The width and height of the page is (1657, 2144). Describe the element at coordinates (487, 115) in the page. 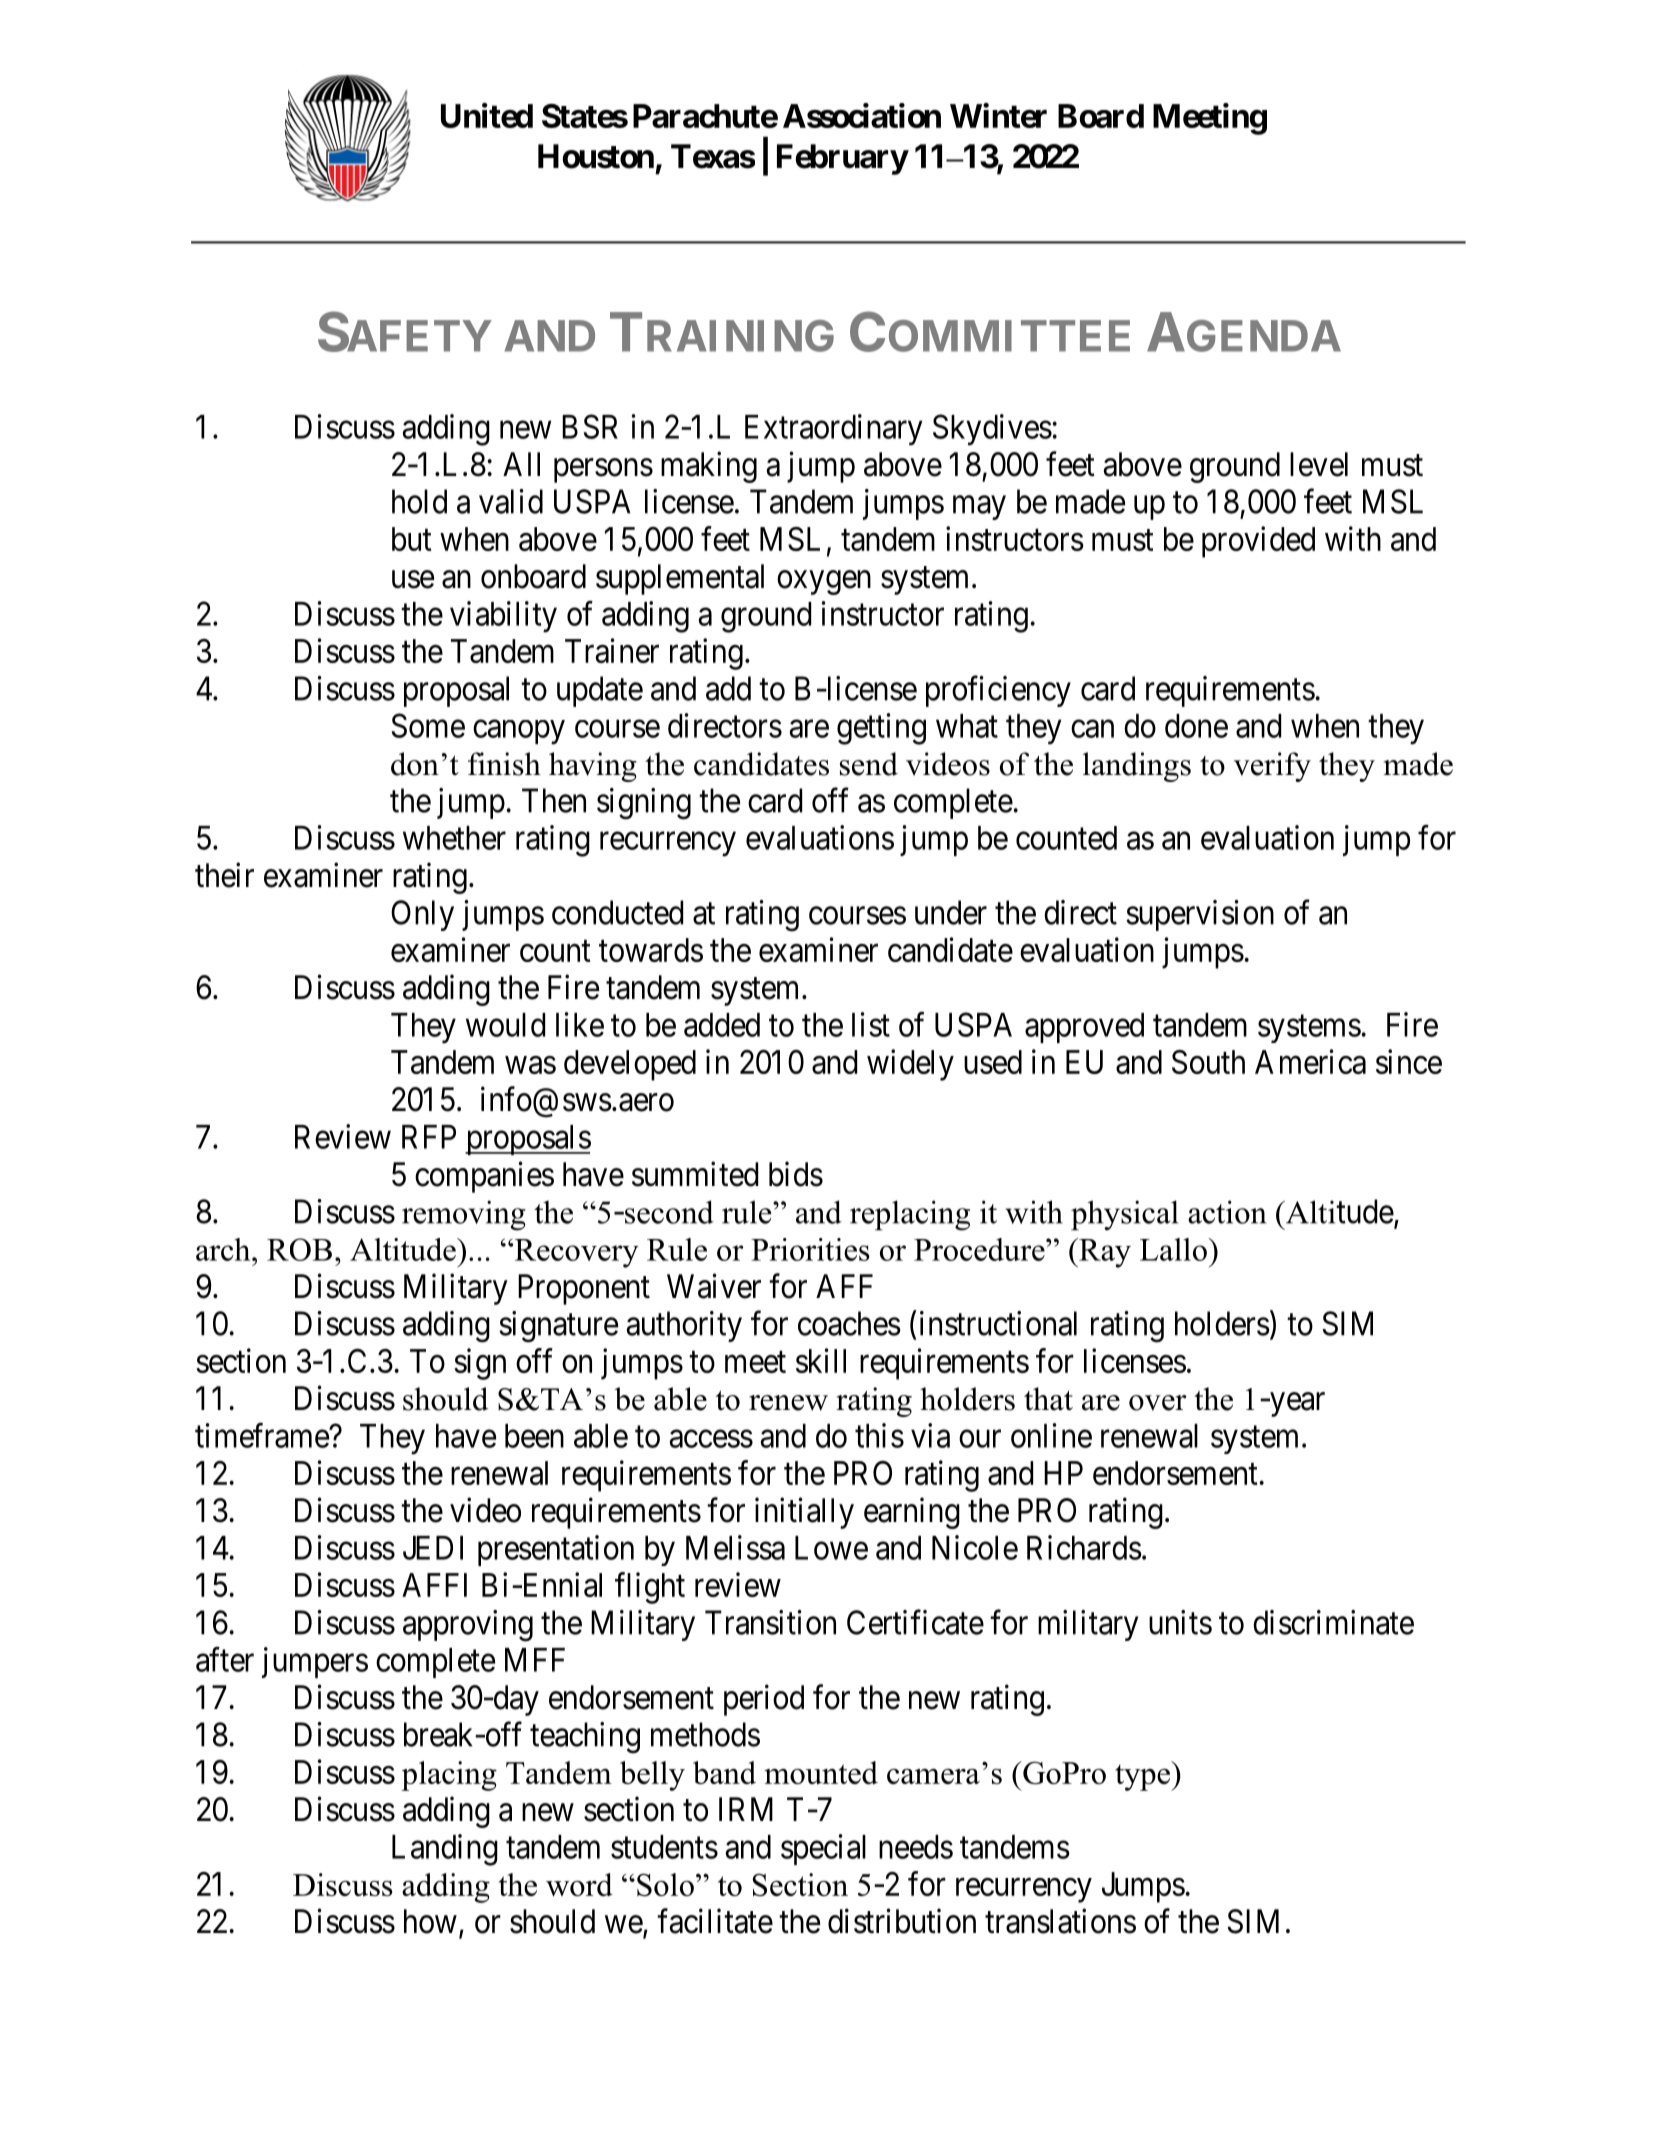

I see `United` at that location.
